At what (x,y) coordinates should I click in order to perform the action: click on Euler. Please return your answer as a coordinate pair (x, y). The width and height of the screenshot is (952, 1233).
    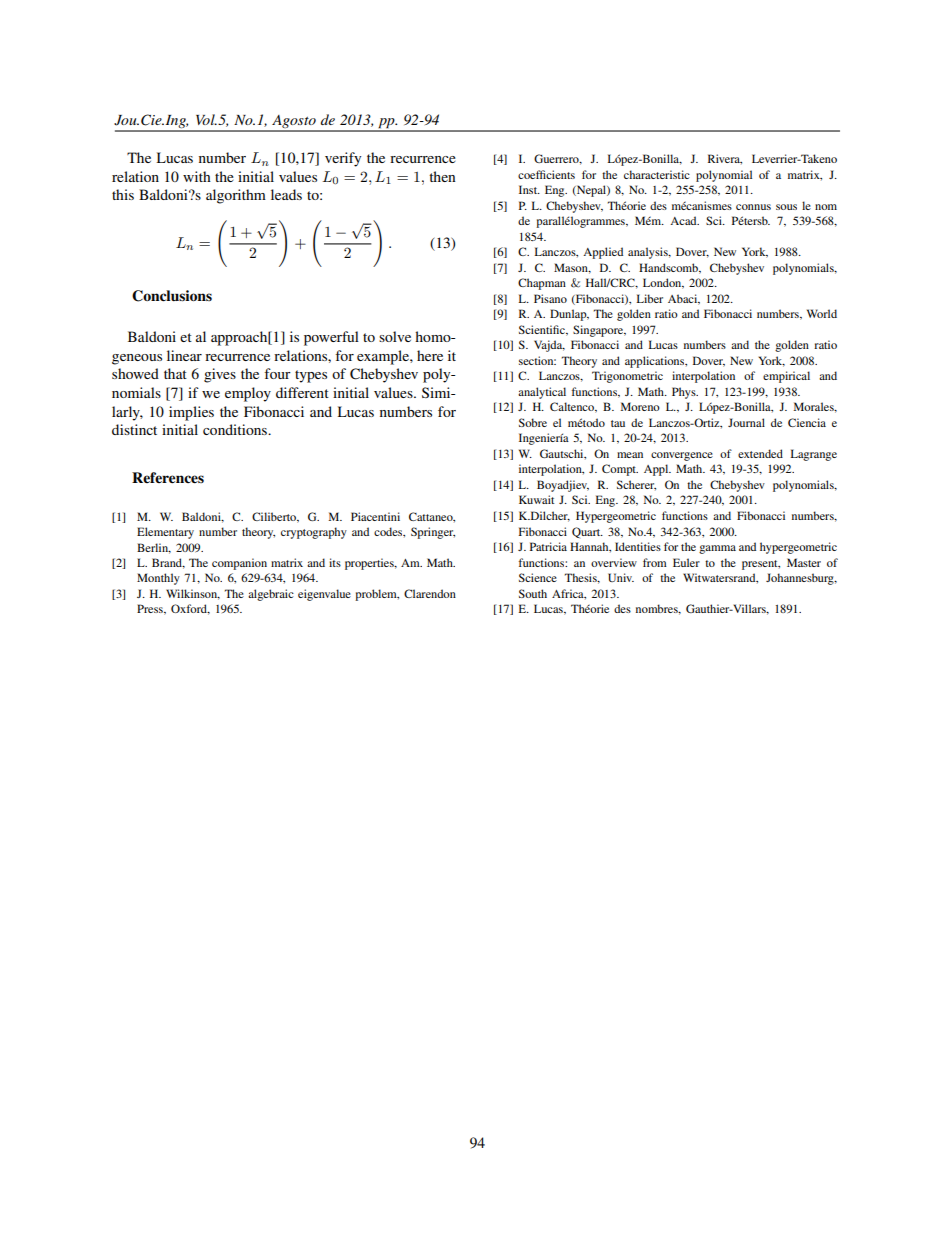
    Looking at the image, I should click on (686, 562).
